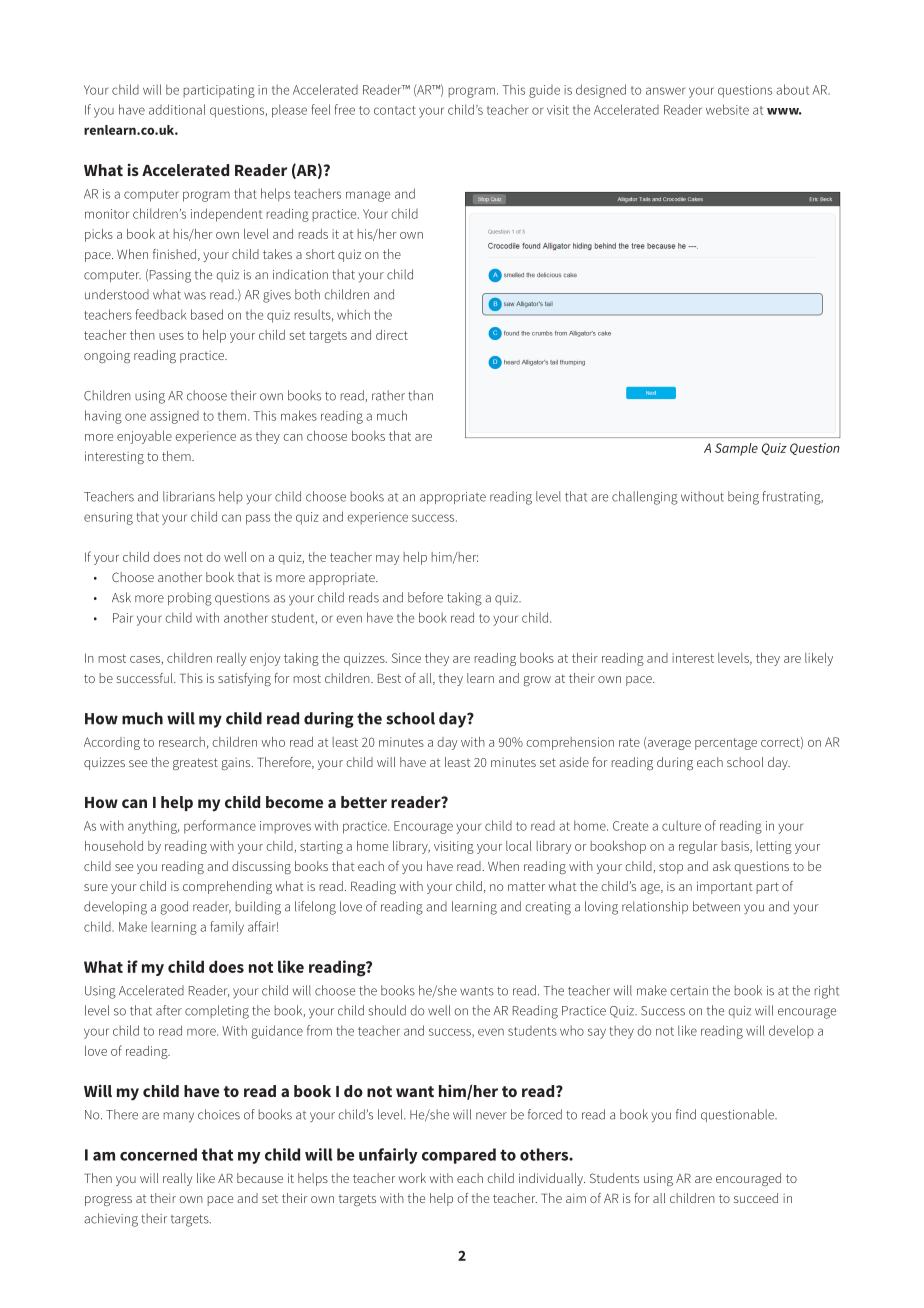  What do you see at coordinates (727, 109) in the page?
I see `website` at bounding box center [727, 109].
